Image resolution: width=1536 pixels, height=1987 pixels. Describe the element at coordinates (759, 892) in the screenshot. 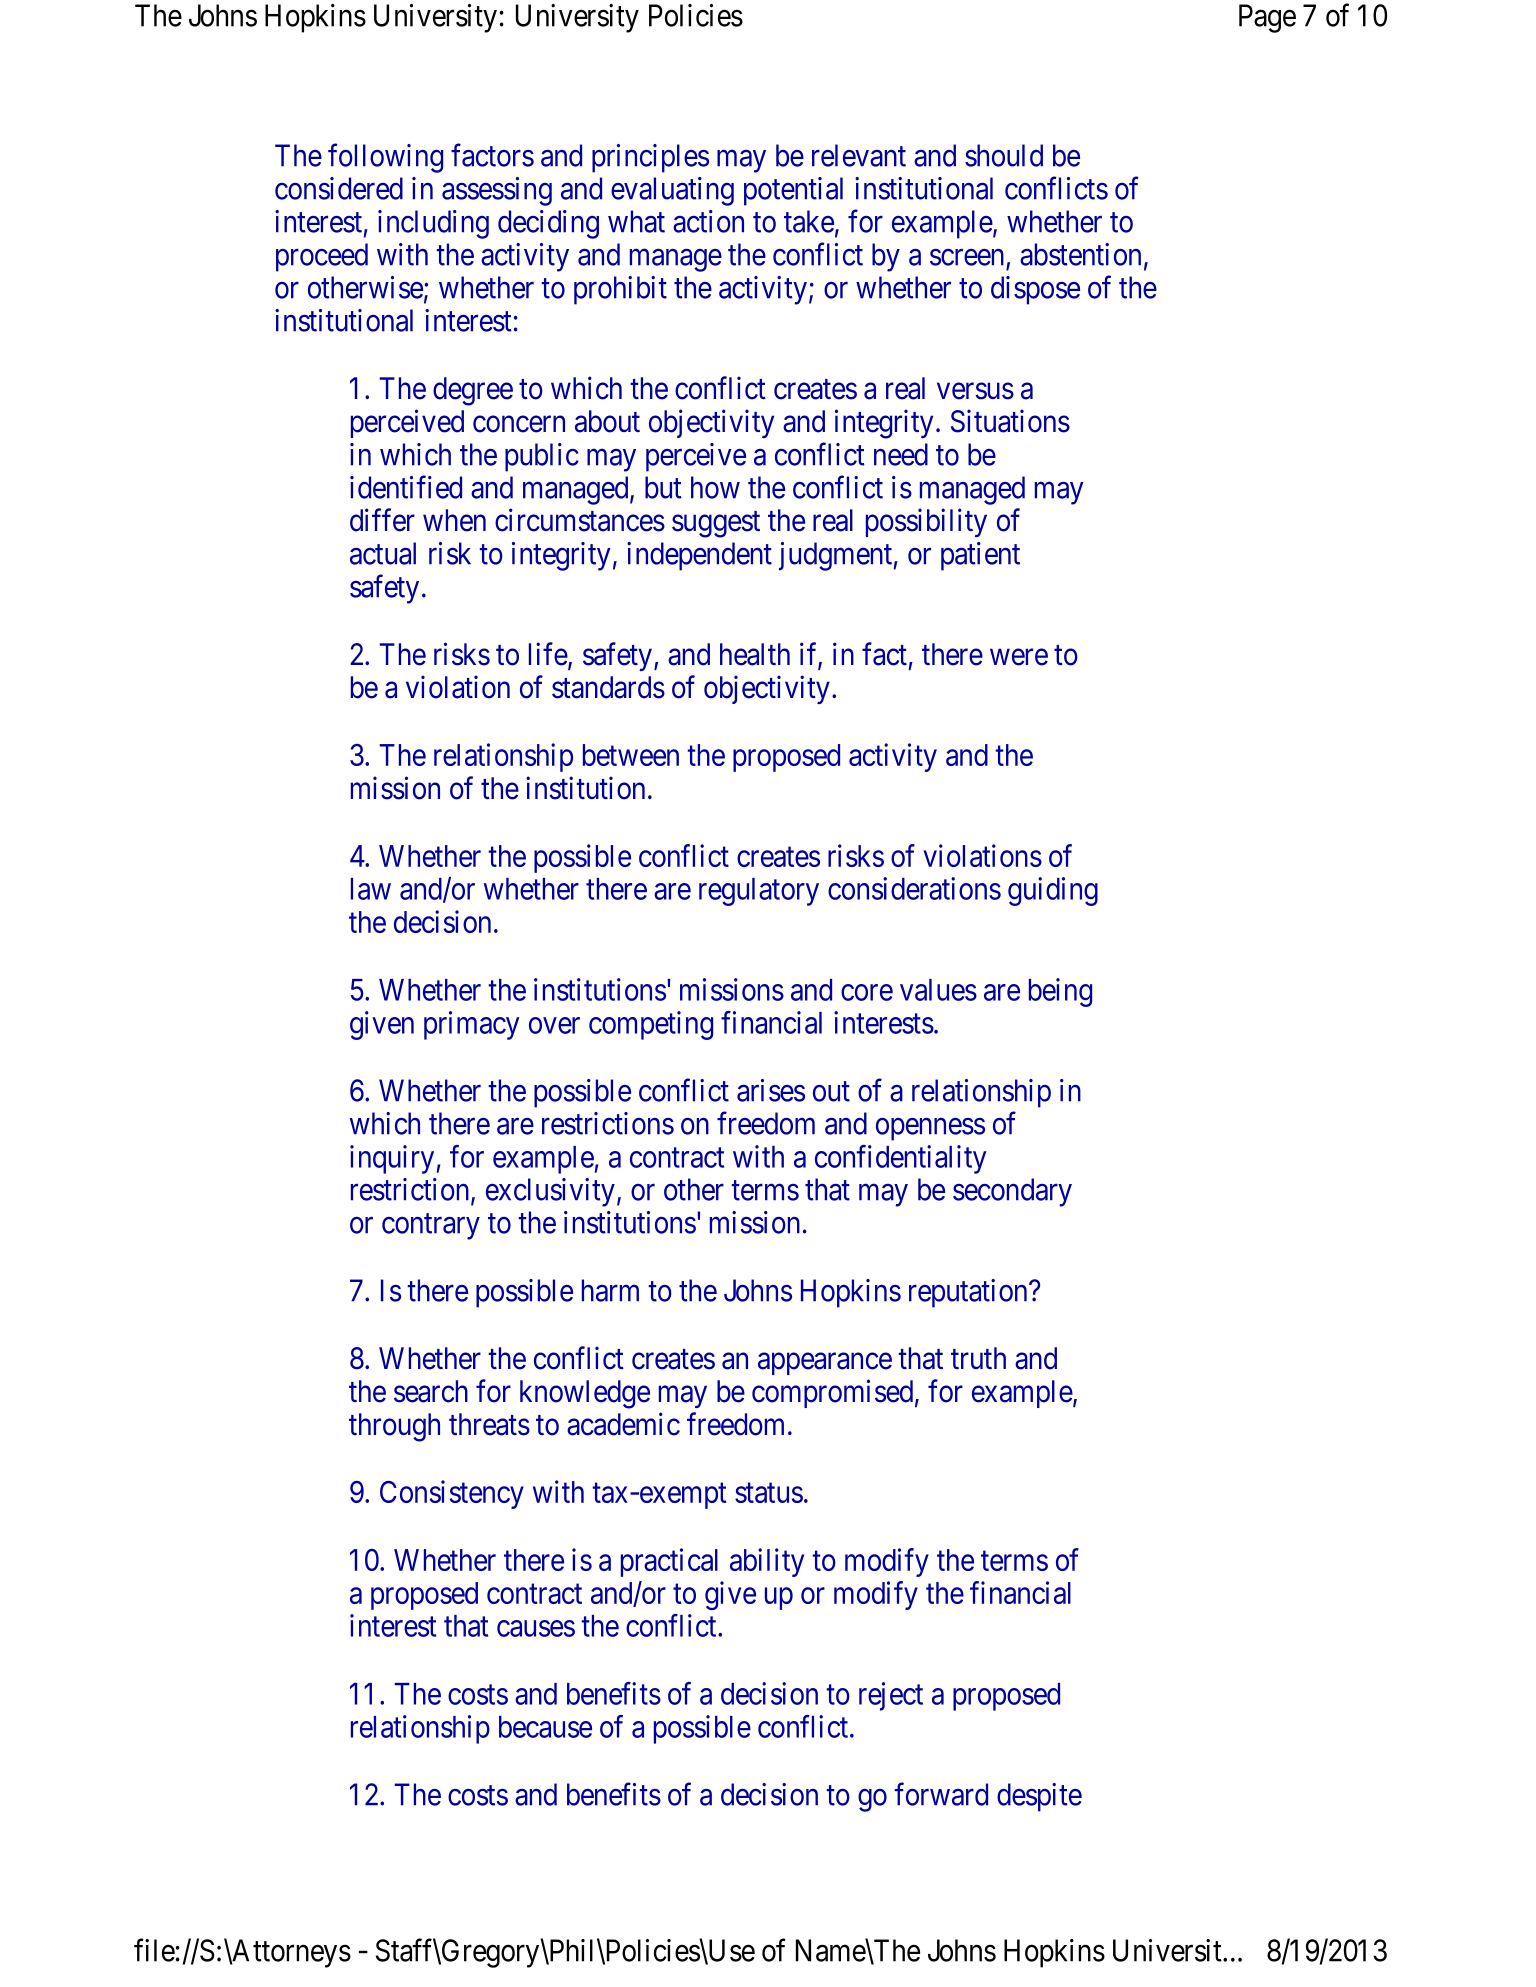

I see `regulatory` at that location.
